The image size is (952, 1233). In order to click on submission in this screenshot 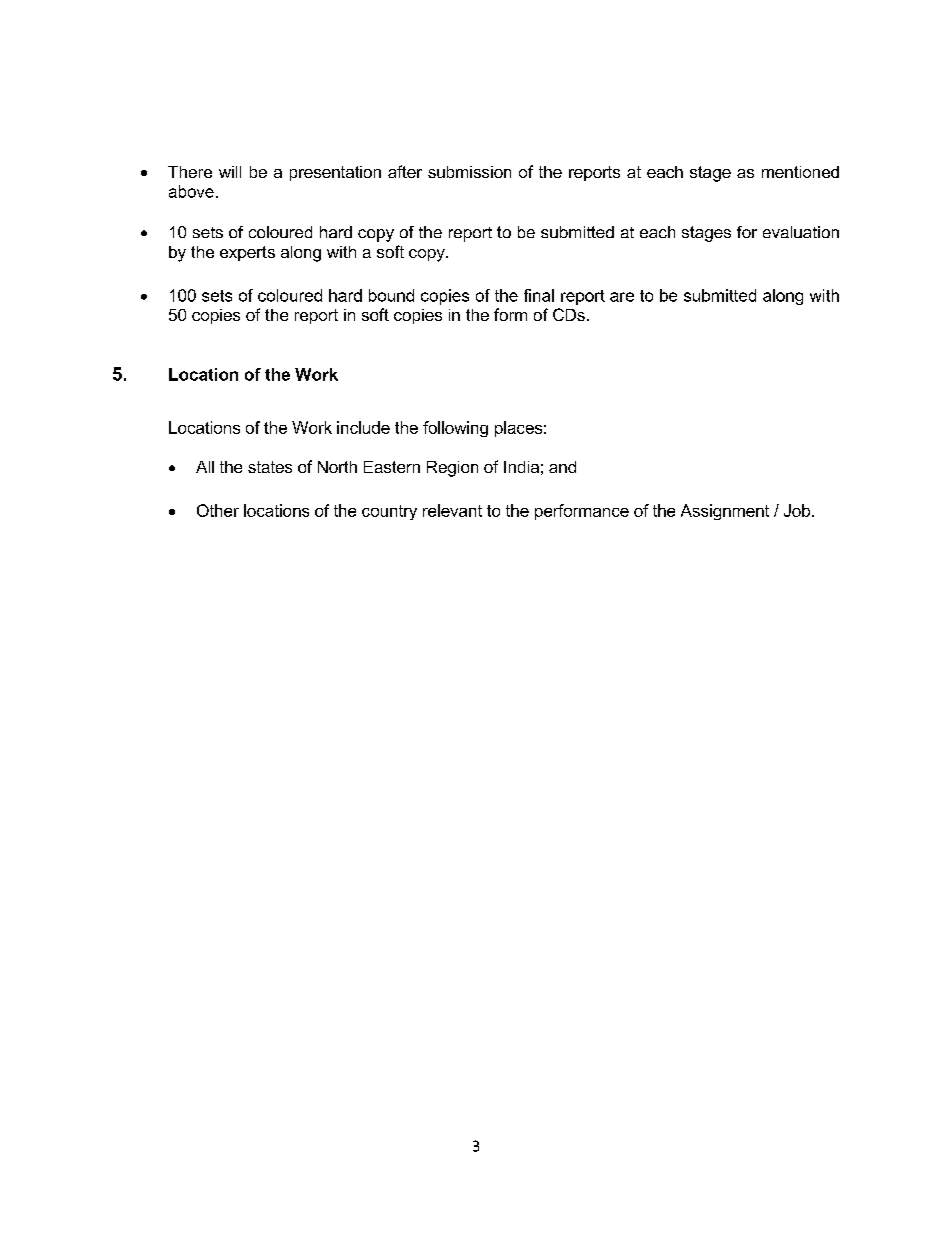, I will do `click(469, 172)`.
